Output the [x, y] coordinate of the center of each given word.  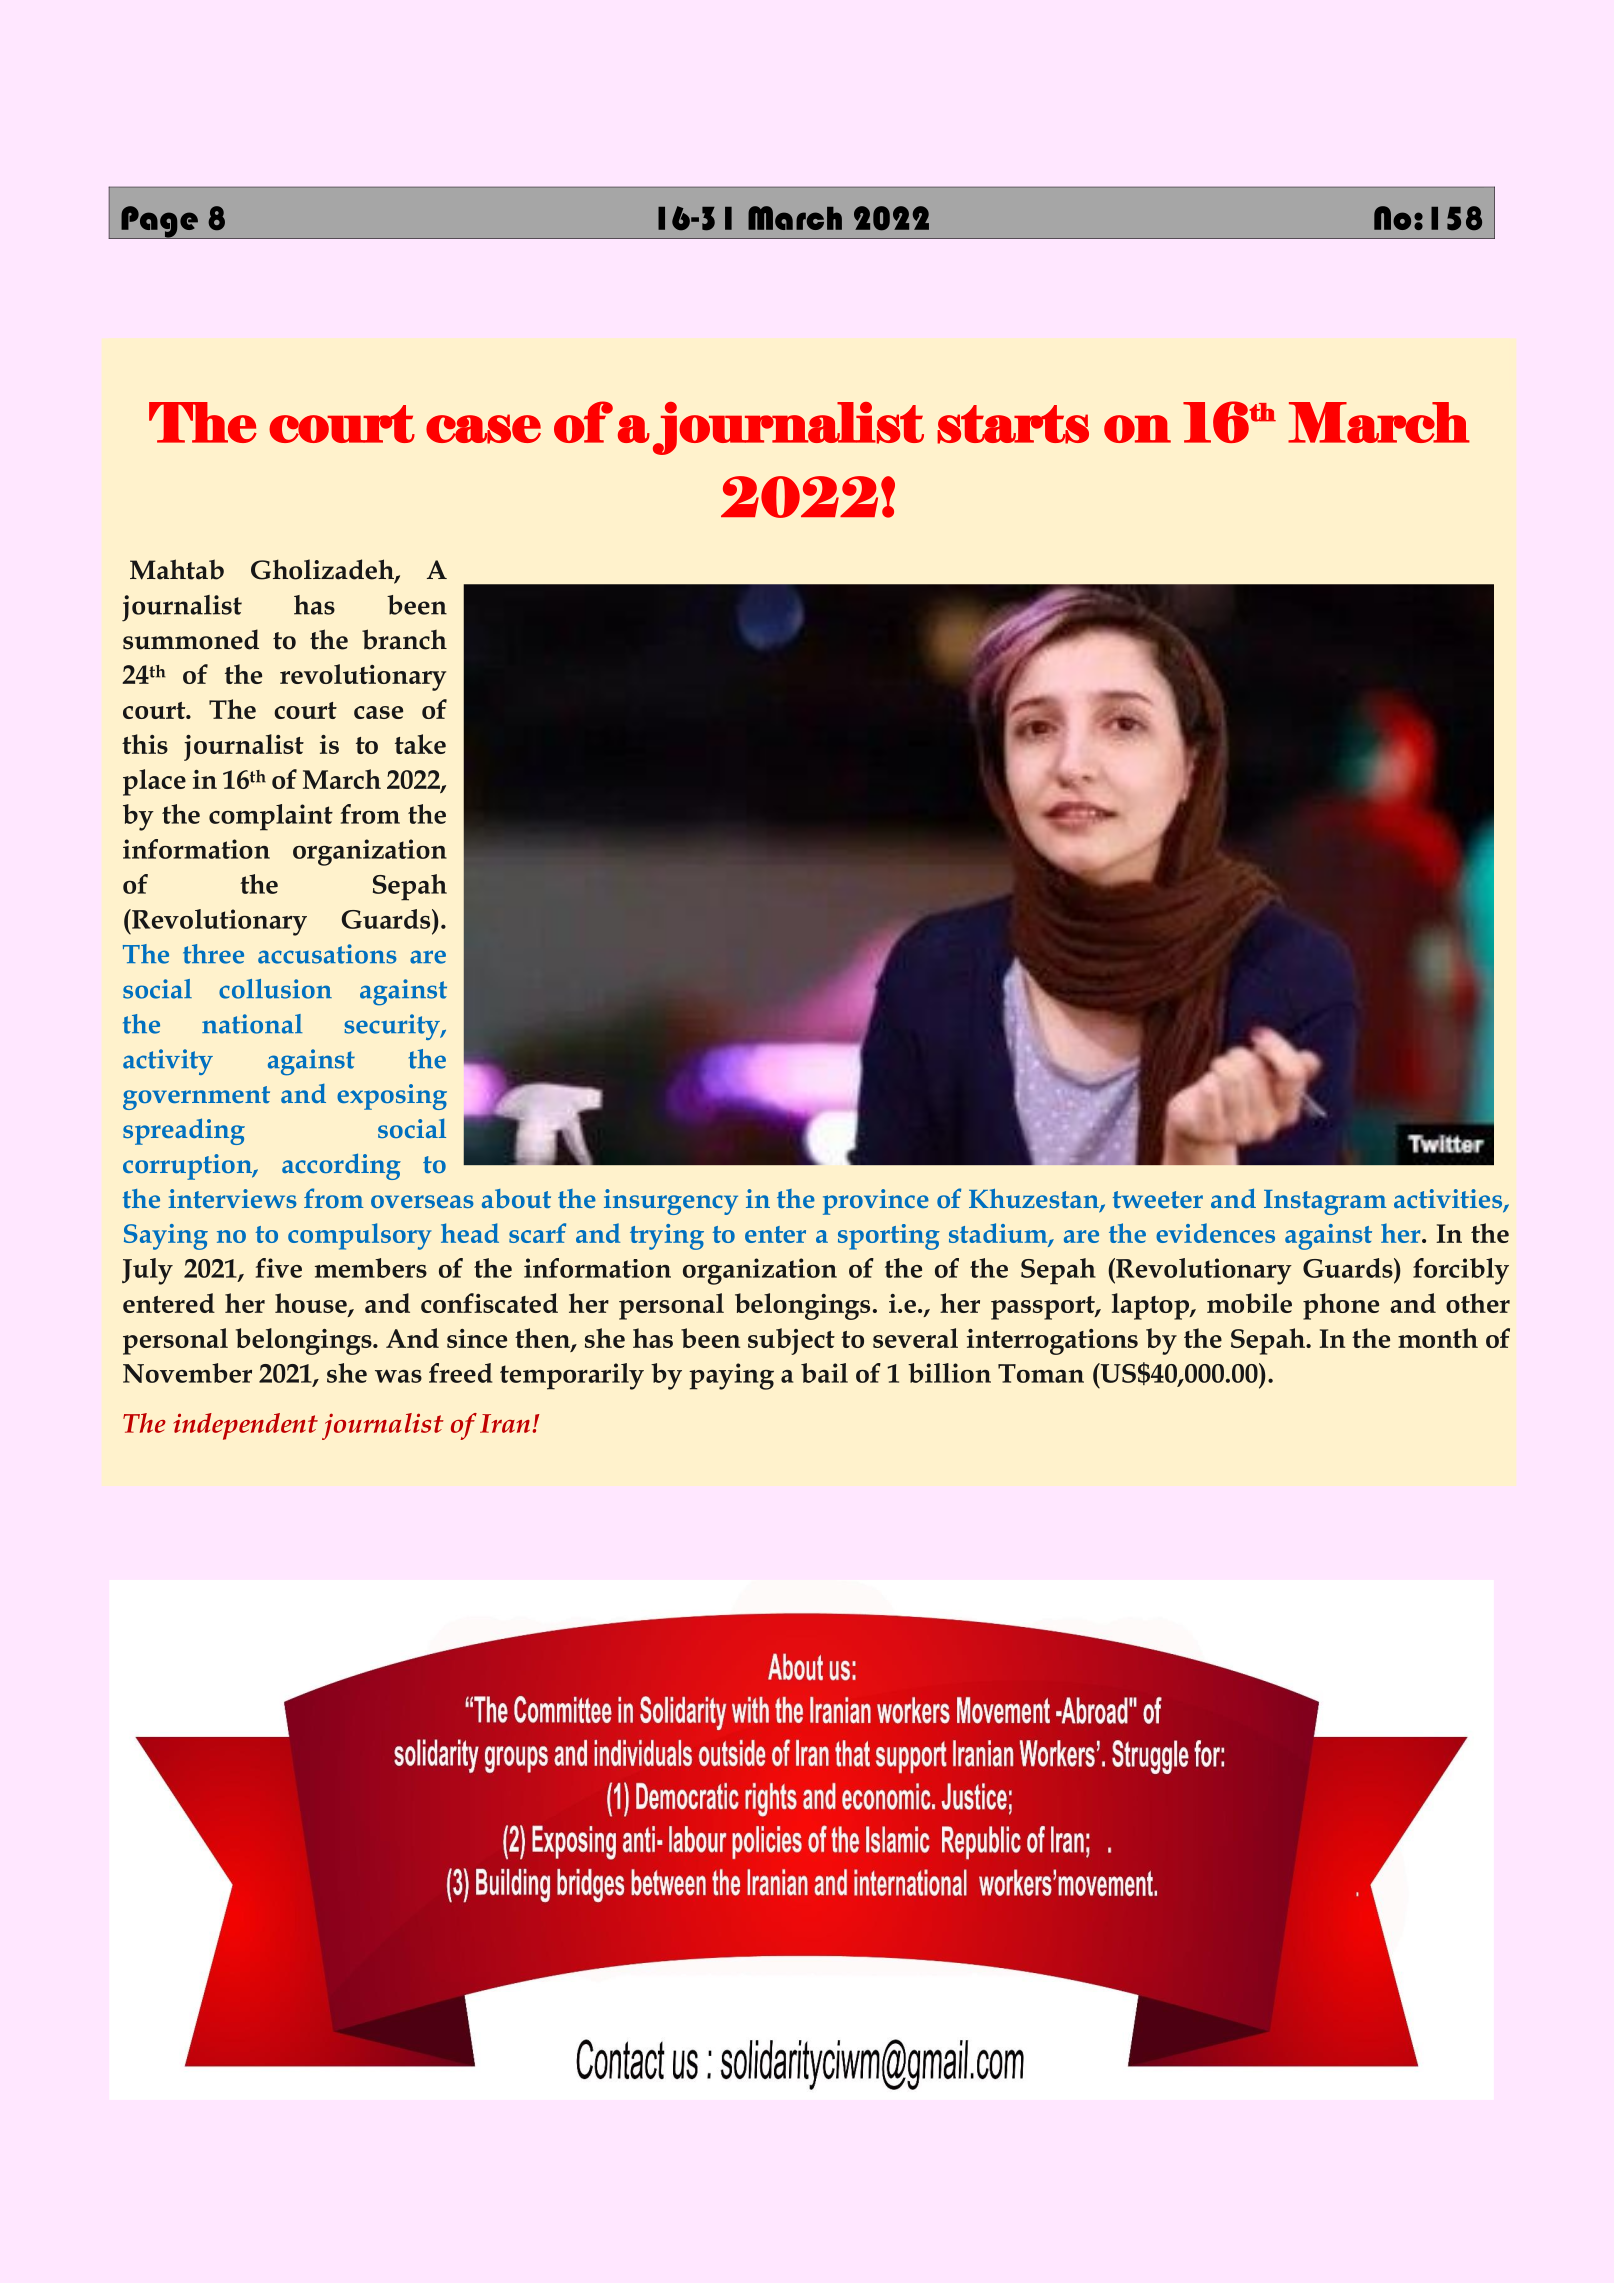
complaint [271, 817]
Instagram [1325, 1202]
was [398, 1376]
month [1438, 1338]
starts [1013, 424]
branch [404, 639]
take [420, 744]
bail [824, 1373]
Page [159, 222]
